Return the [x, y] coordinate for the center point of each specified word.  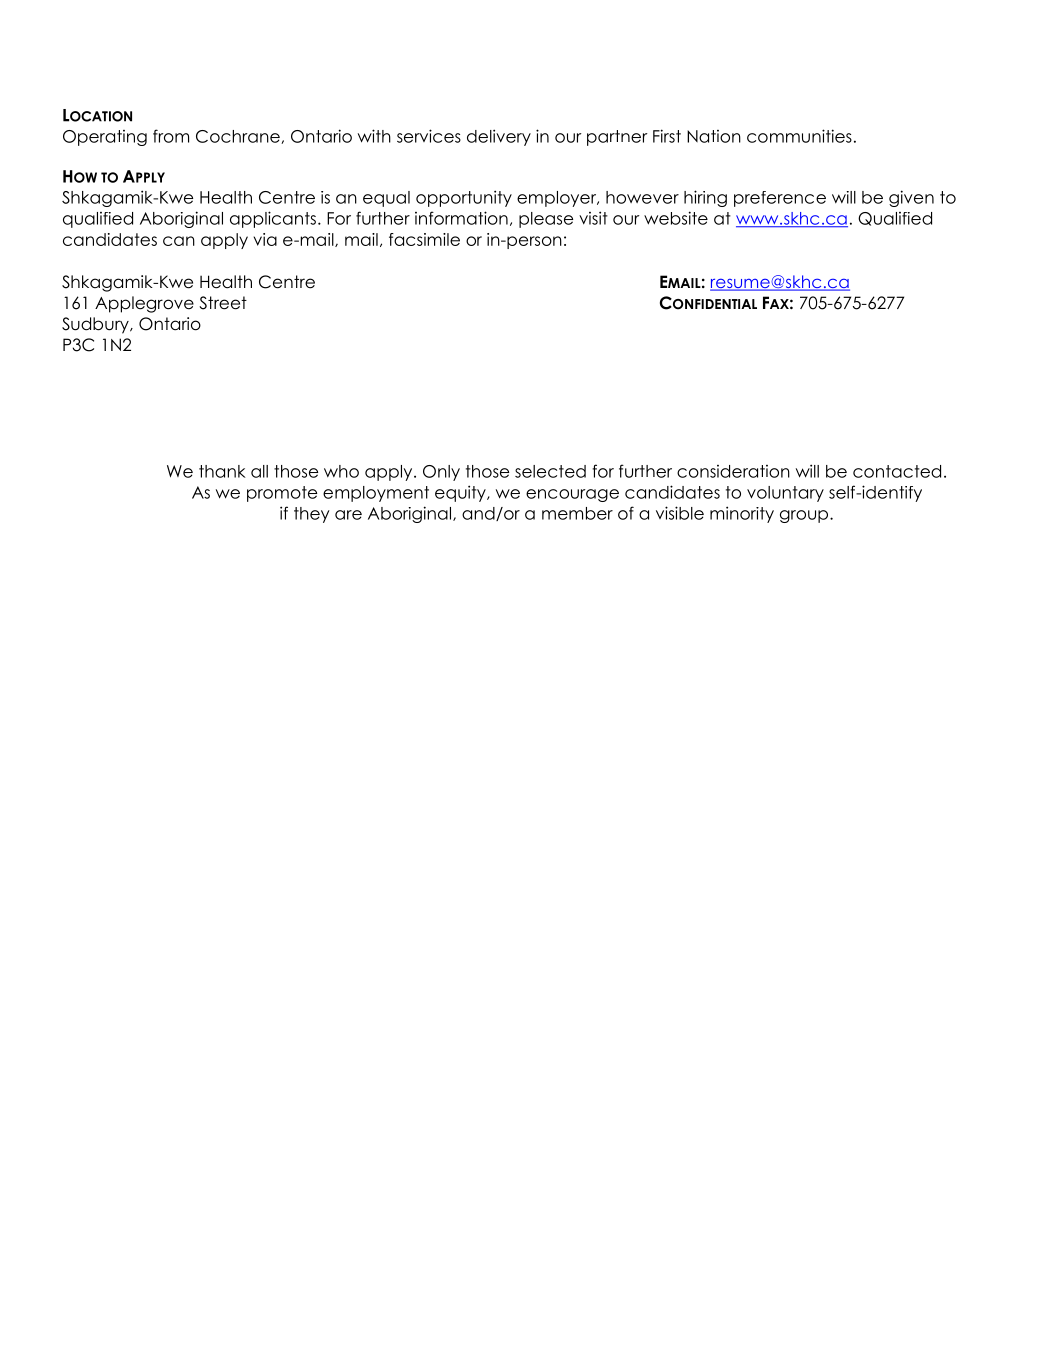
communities [799, 136]
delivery [499, 137]
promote [282, 494]
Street [223, 303]
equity [461, 493]
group [805, 516]
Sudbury [96, 325]
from [171, 136]
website [676, 218]
